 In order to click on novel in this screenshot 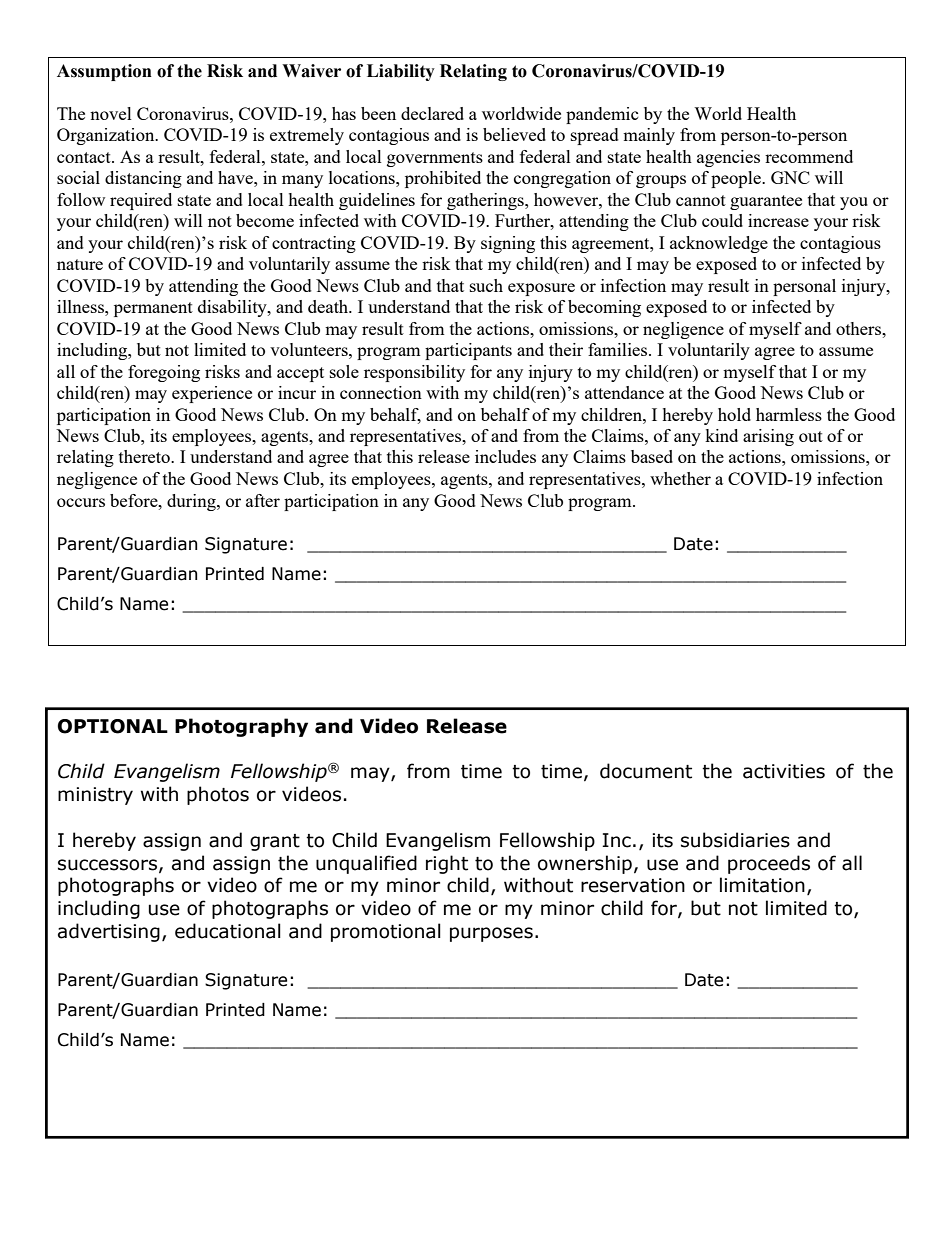, I will do `click(111, 113)`.
